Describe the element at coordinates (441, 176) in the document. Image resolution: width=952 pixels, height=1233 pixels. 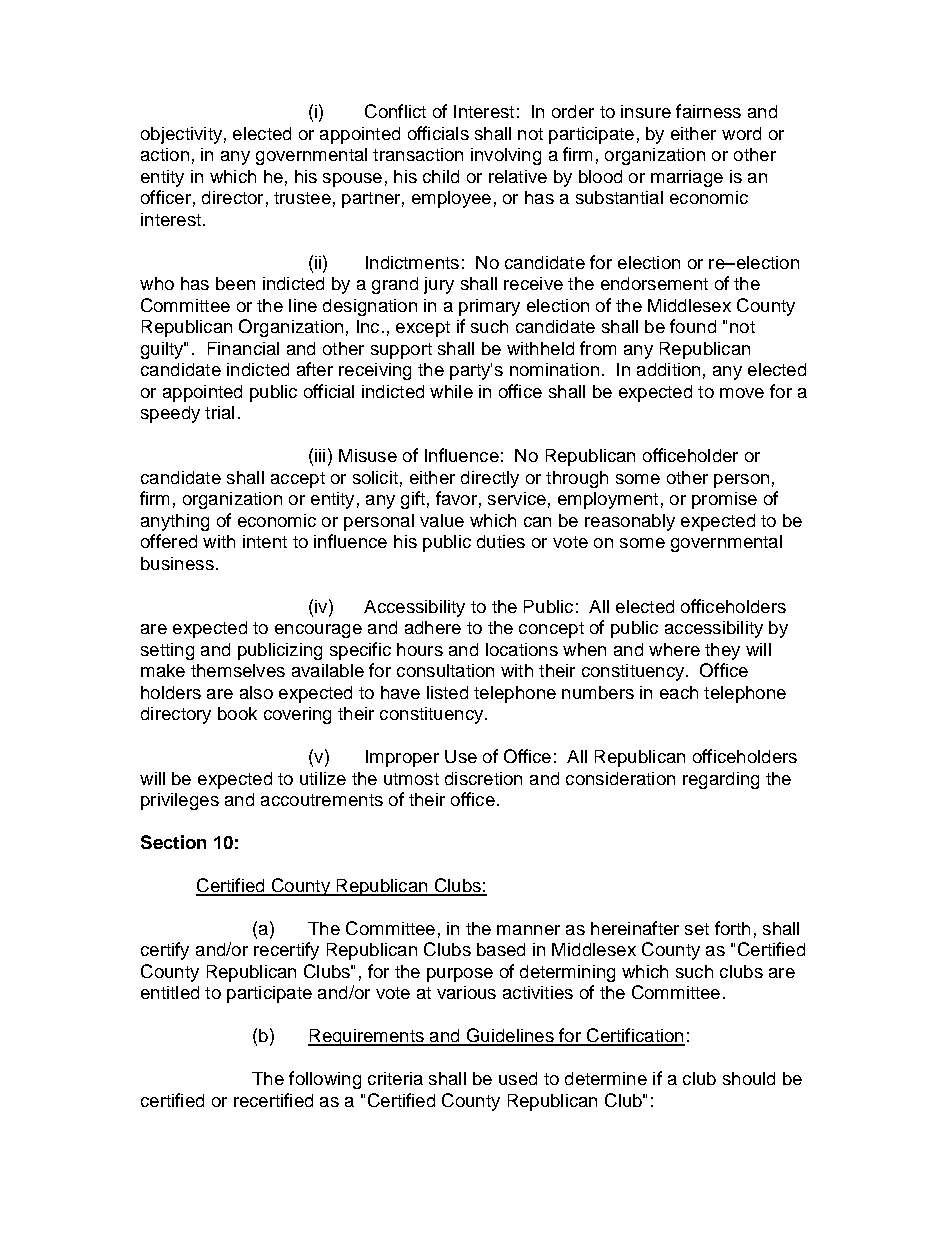
I see `child` at that location.
